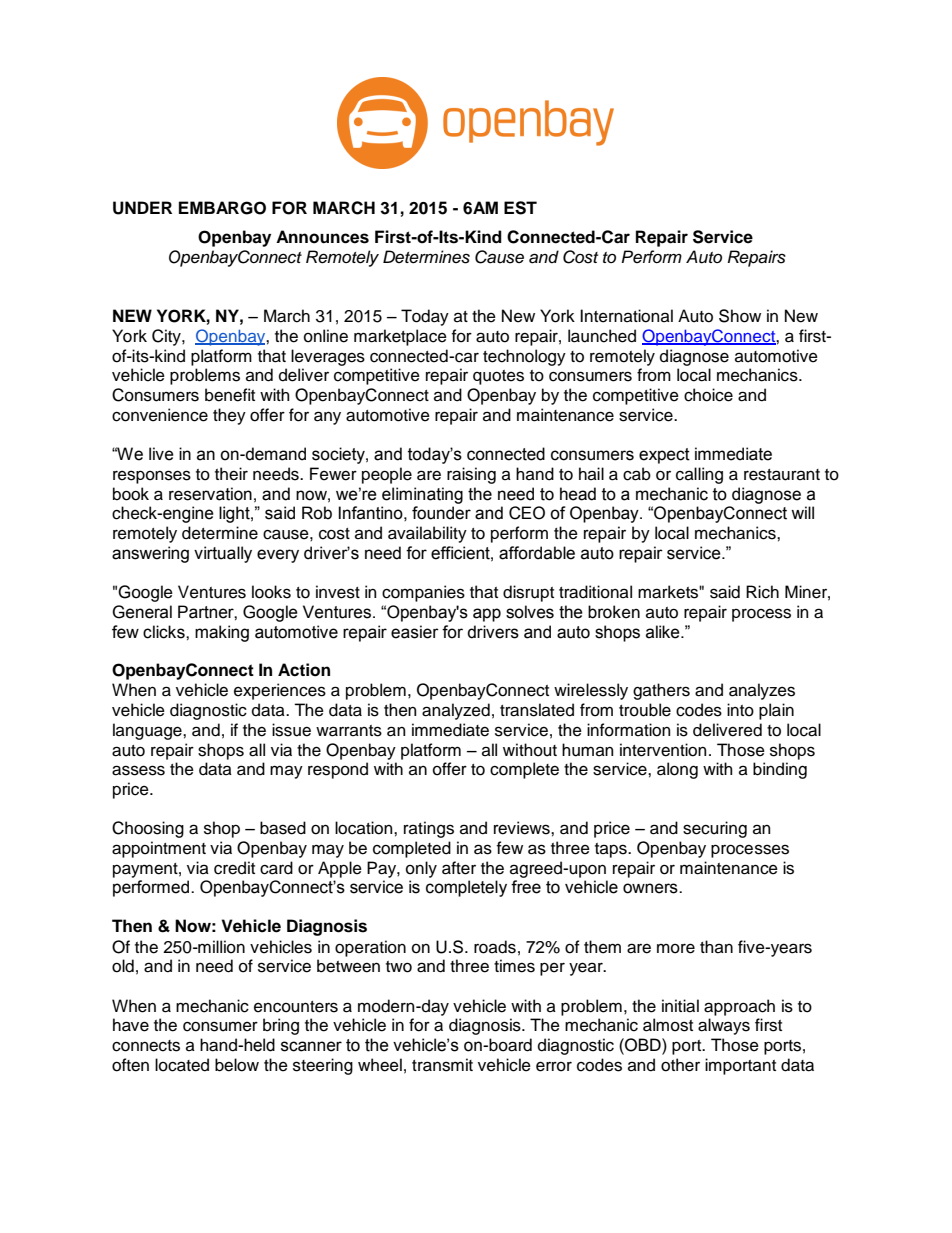 The width and height of the page is (952, 1233). Describe the element at coordinates (677, 770) in the page. I see `along` at that location.
